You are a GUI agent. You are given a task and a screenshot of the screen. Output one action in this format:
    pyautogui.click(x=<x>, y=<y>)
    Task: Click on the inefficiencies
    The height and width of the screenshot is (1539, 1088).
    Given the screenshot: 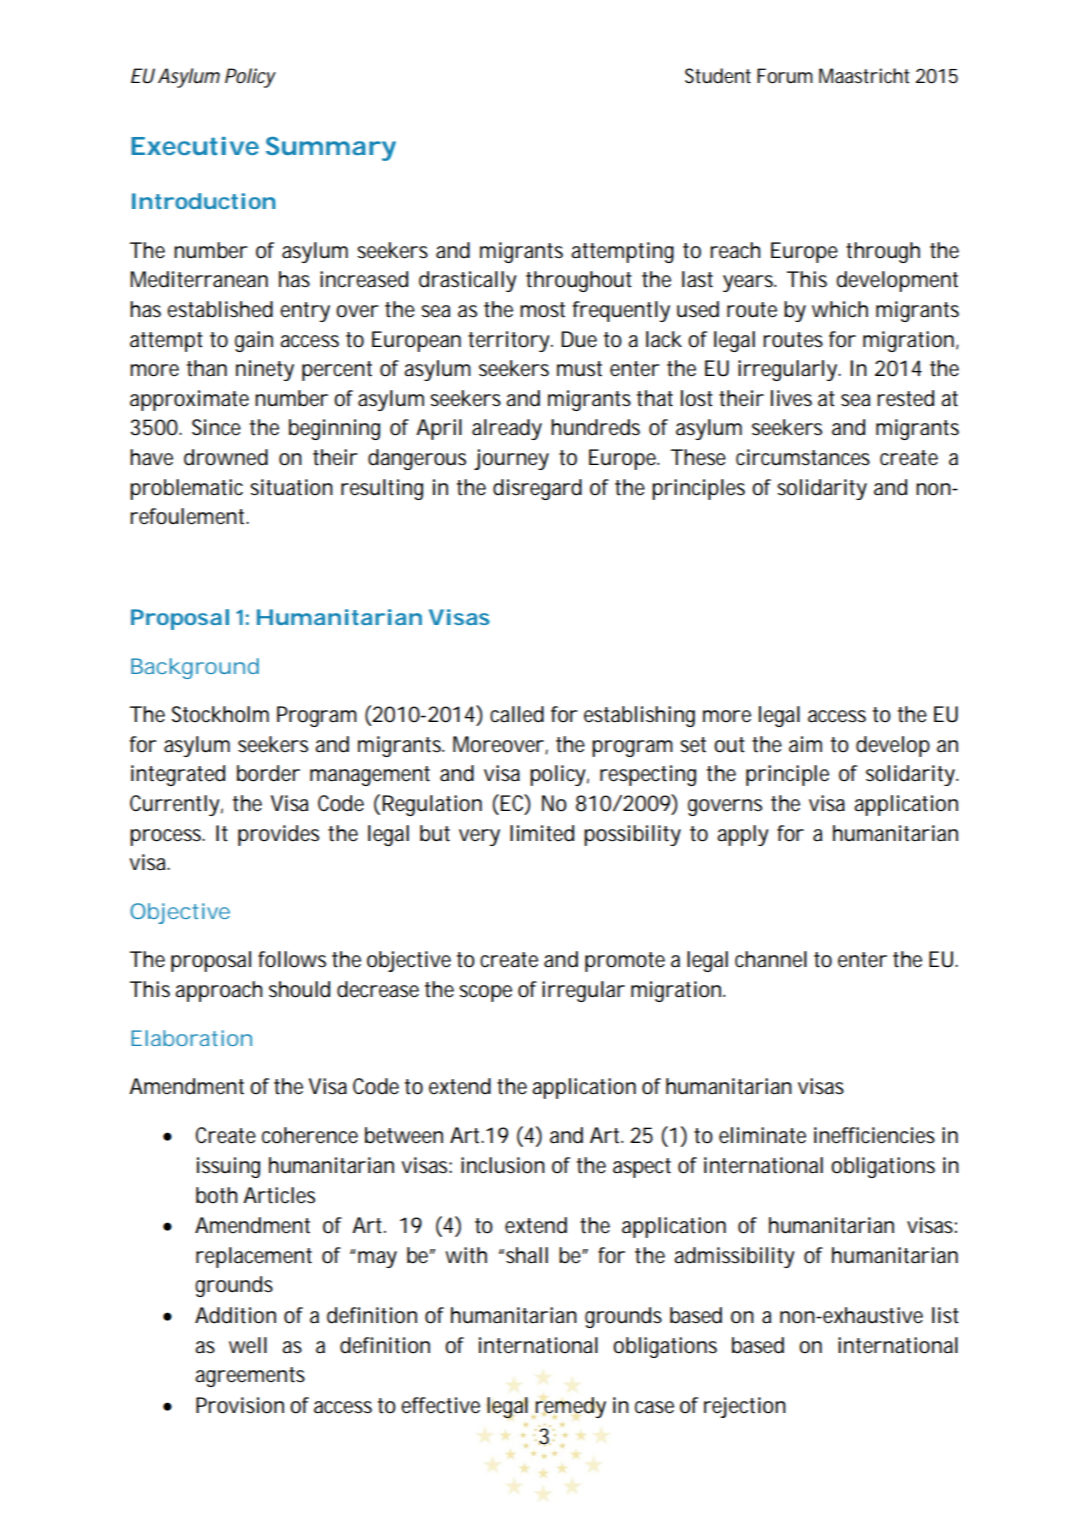 What is the action you would take?
    pyautogui.click(x=874, y=1135)
